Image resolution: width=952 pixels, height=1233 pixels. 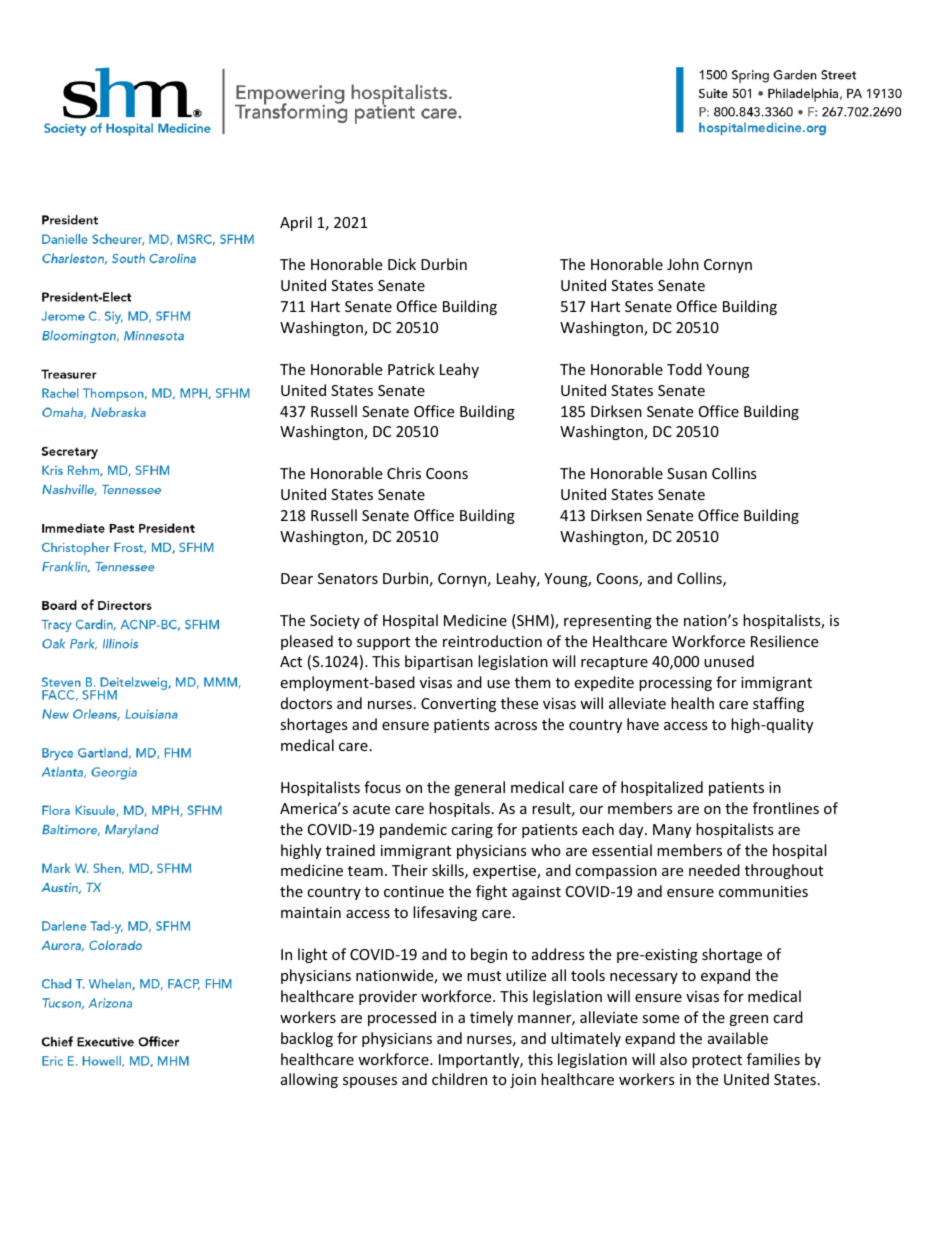 I want to click on John, so click(x=683, y=264).
